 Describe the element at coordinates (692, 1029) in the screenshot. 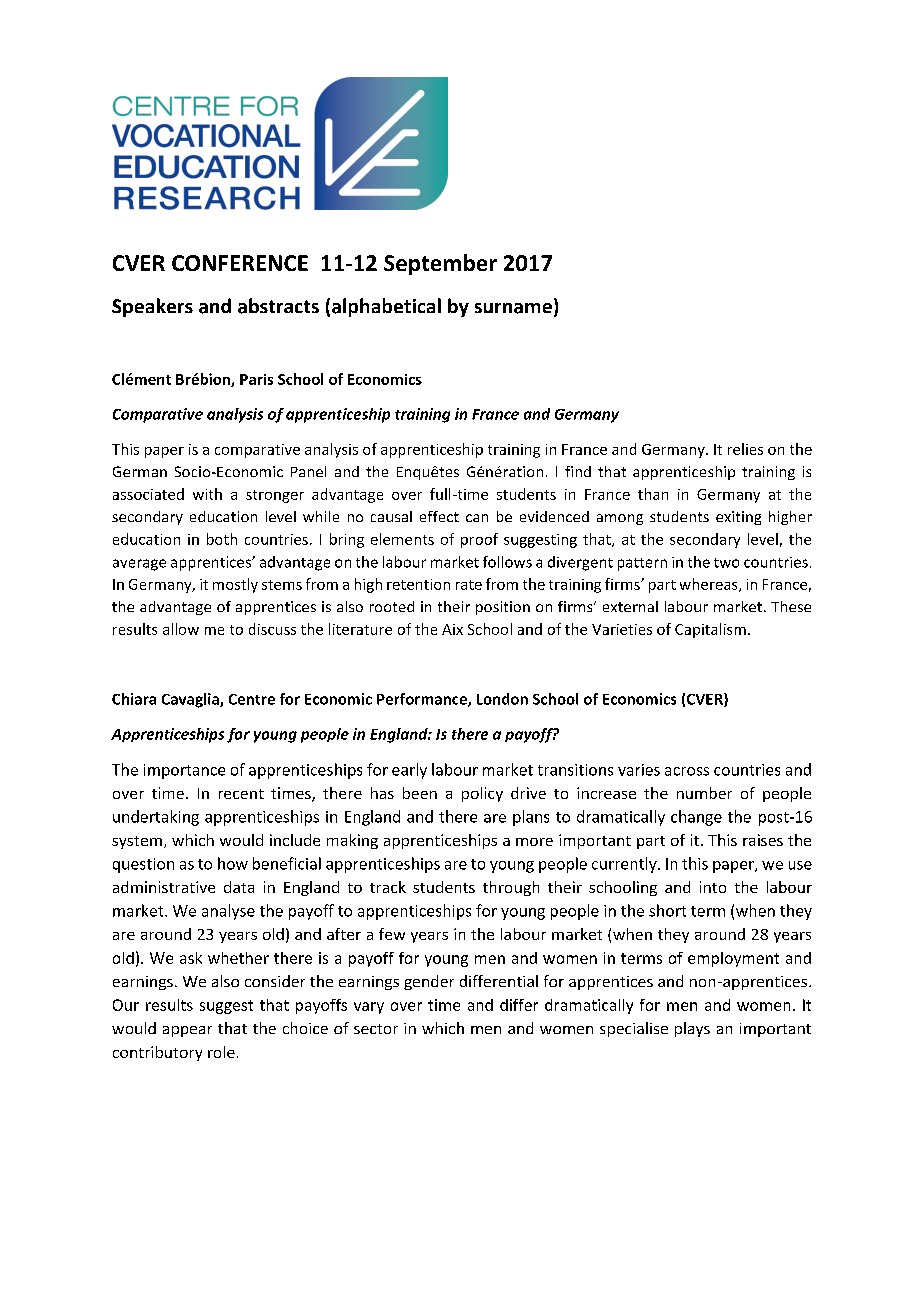

I see `plays` at that location.
